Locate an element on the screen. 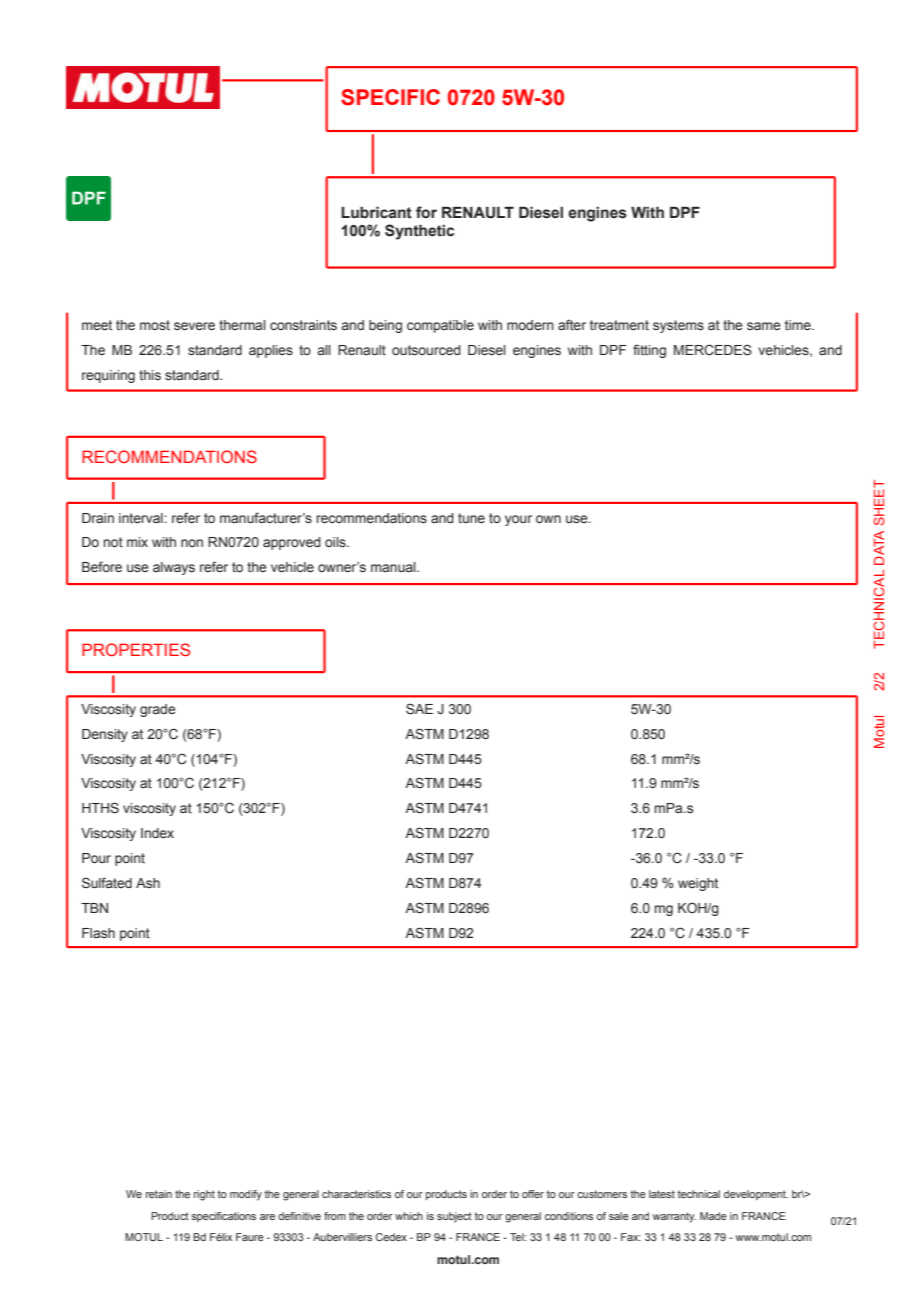 The image size is (924, 1308). subject is located at coordinates (454, 1217).
